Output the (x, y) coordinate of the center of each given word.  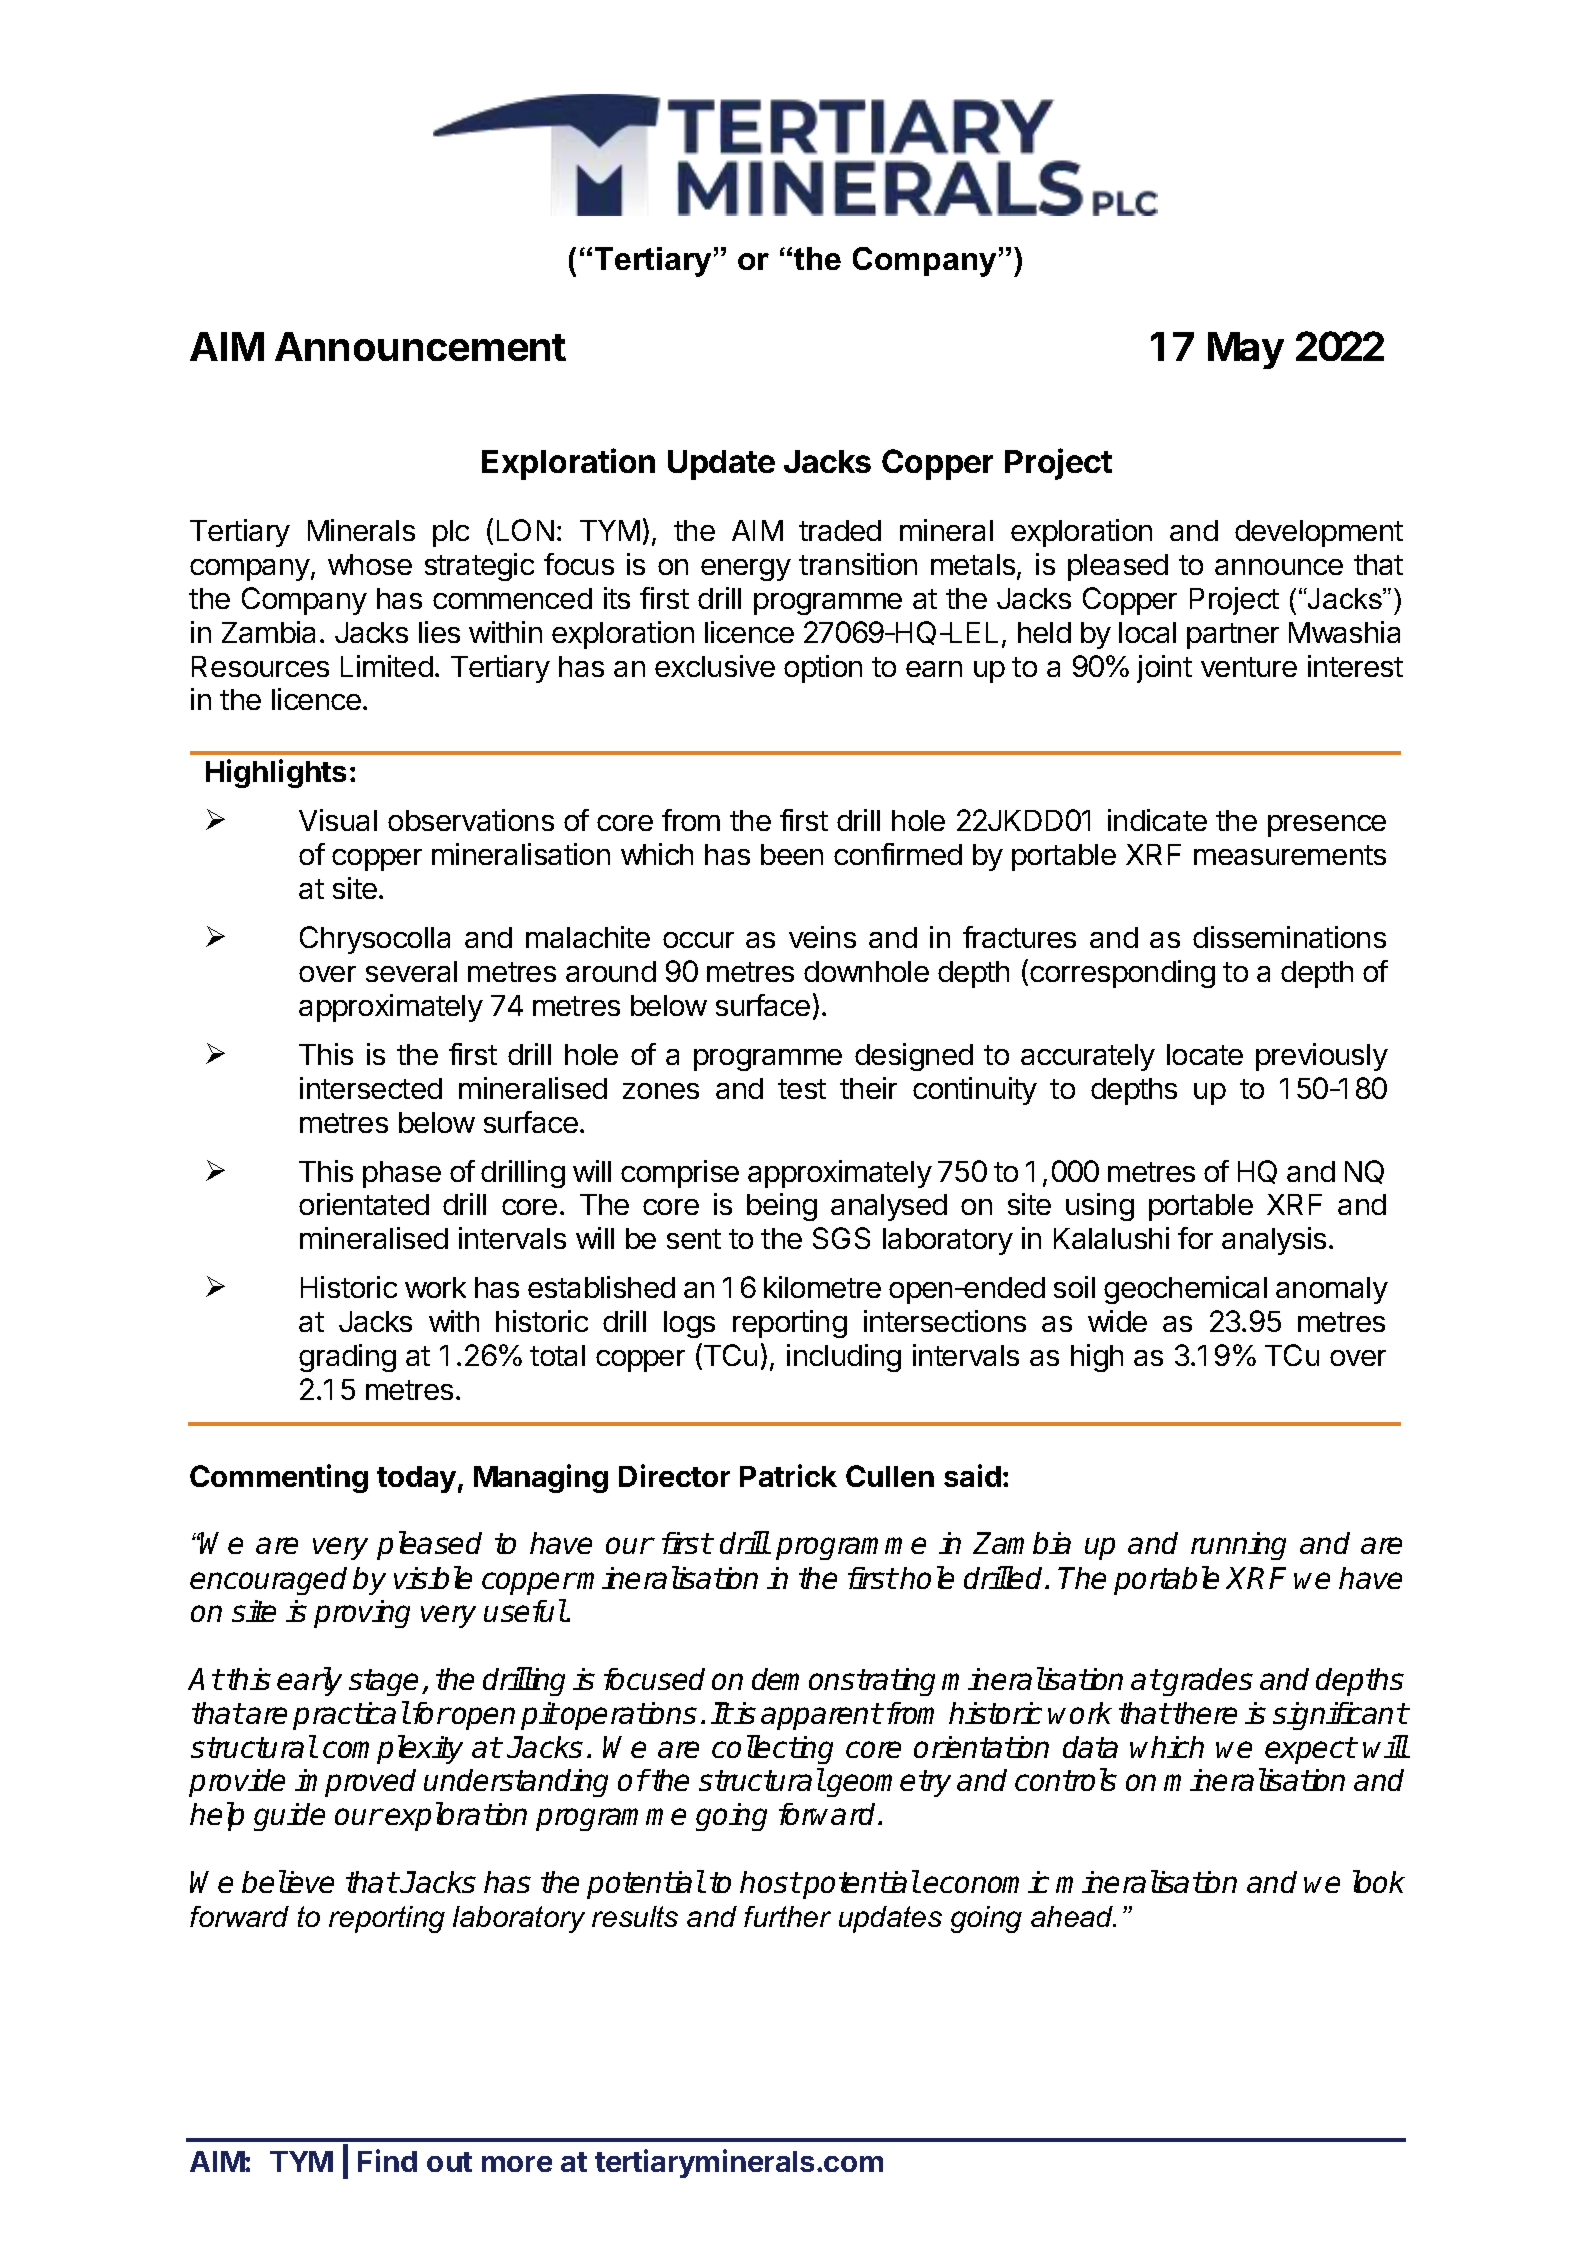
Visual (338, 820)
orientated (364, 1204)
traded (840, 530)
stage (383, 1682)
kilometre (822, 1287)
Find (387, 2160)
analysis (1274, 1241)
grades (1207, 1682)
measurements (1290, 855)
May (1246, 350)
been (792, 854)
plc (451, 533)
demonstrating (843, 1682)
